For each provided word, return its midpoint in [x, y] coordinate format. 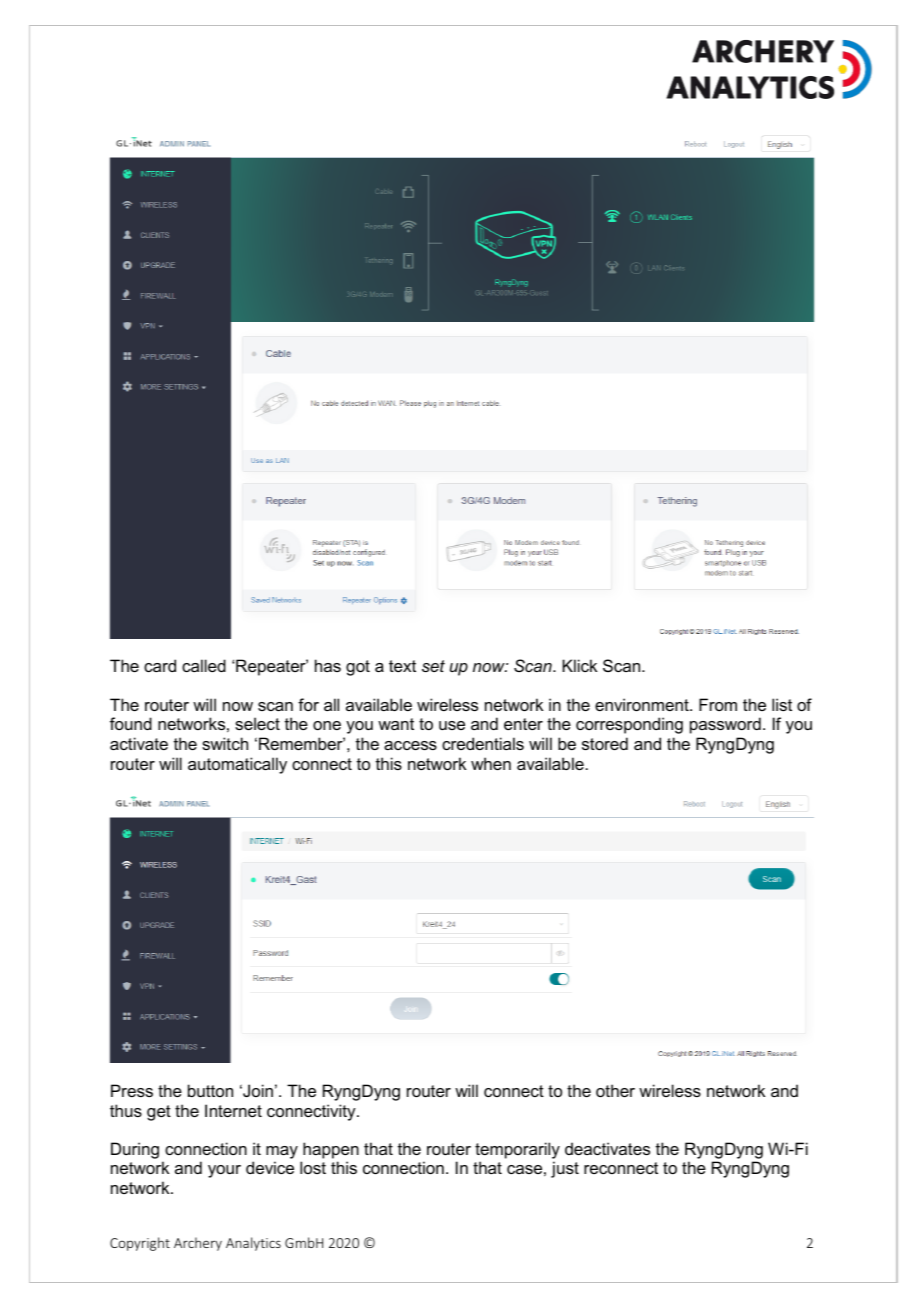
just [565, 1169]
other [615, 1090]
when [491, 763]
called [204, 665]
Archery [198, 1244]
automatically [237, 765]
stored [605, 743]
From [718, 704]
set [433, 666]
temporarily [517, 1150]
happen [331, 1150]
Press [132, 1090]
